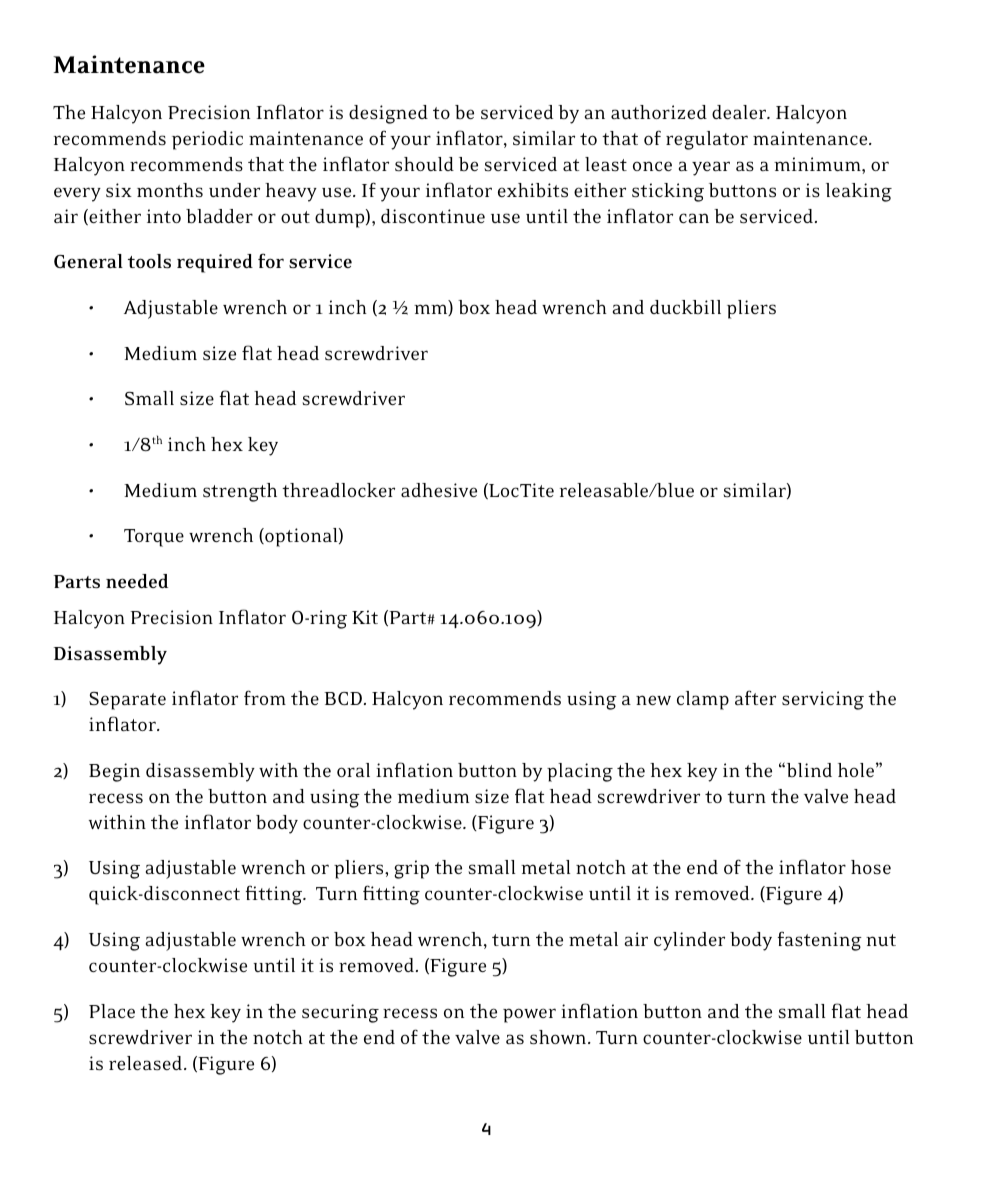  I want to click on should, so click(424, 164).
